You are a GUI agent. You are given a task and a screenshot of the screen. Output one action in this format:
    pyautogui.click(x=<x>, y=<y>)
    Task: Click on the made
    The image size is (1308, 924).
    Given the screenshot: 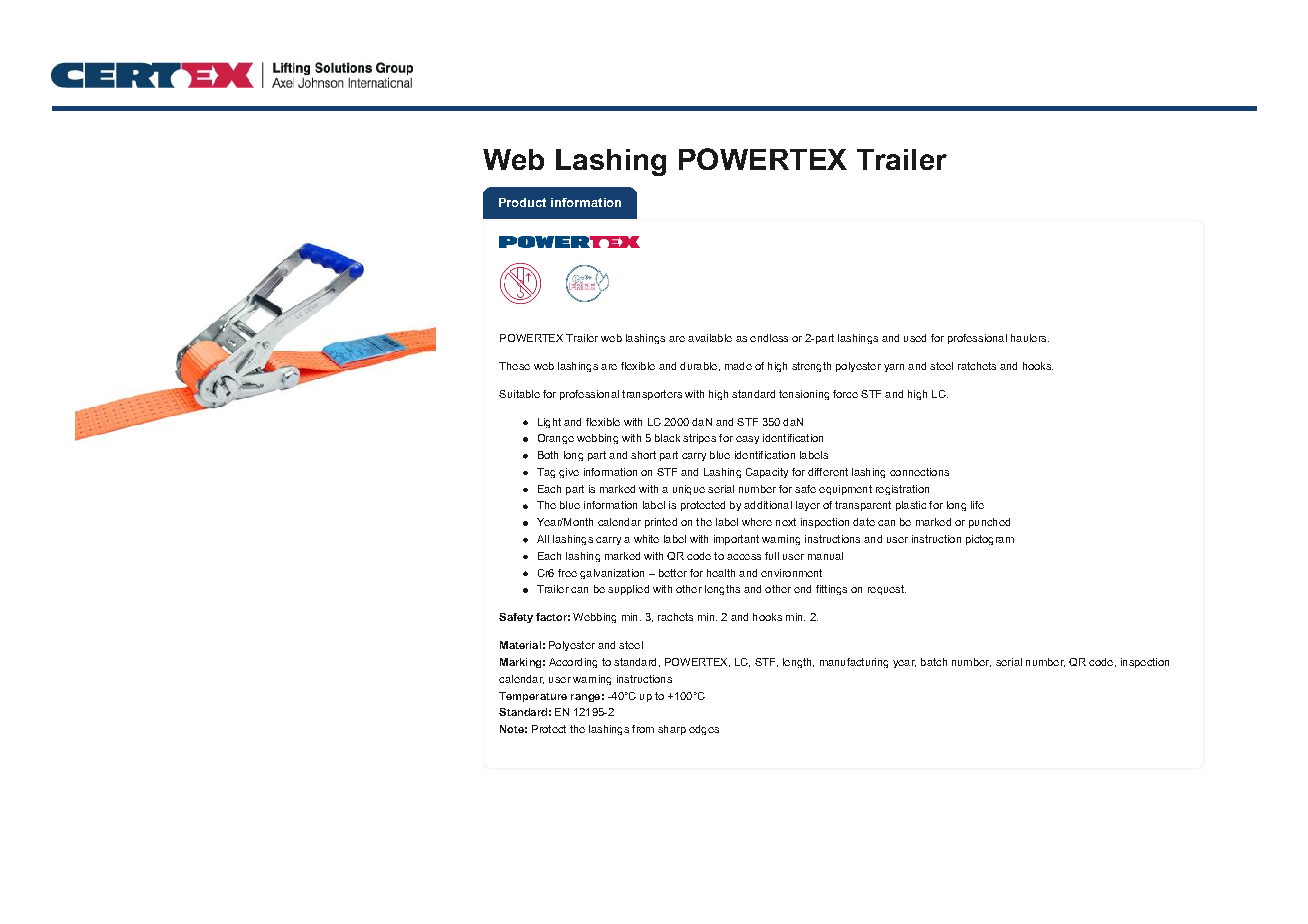 What is the action you would take?
    pyautogui.click(x=738, y=366)
